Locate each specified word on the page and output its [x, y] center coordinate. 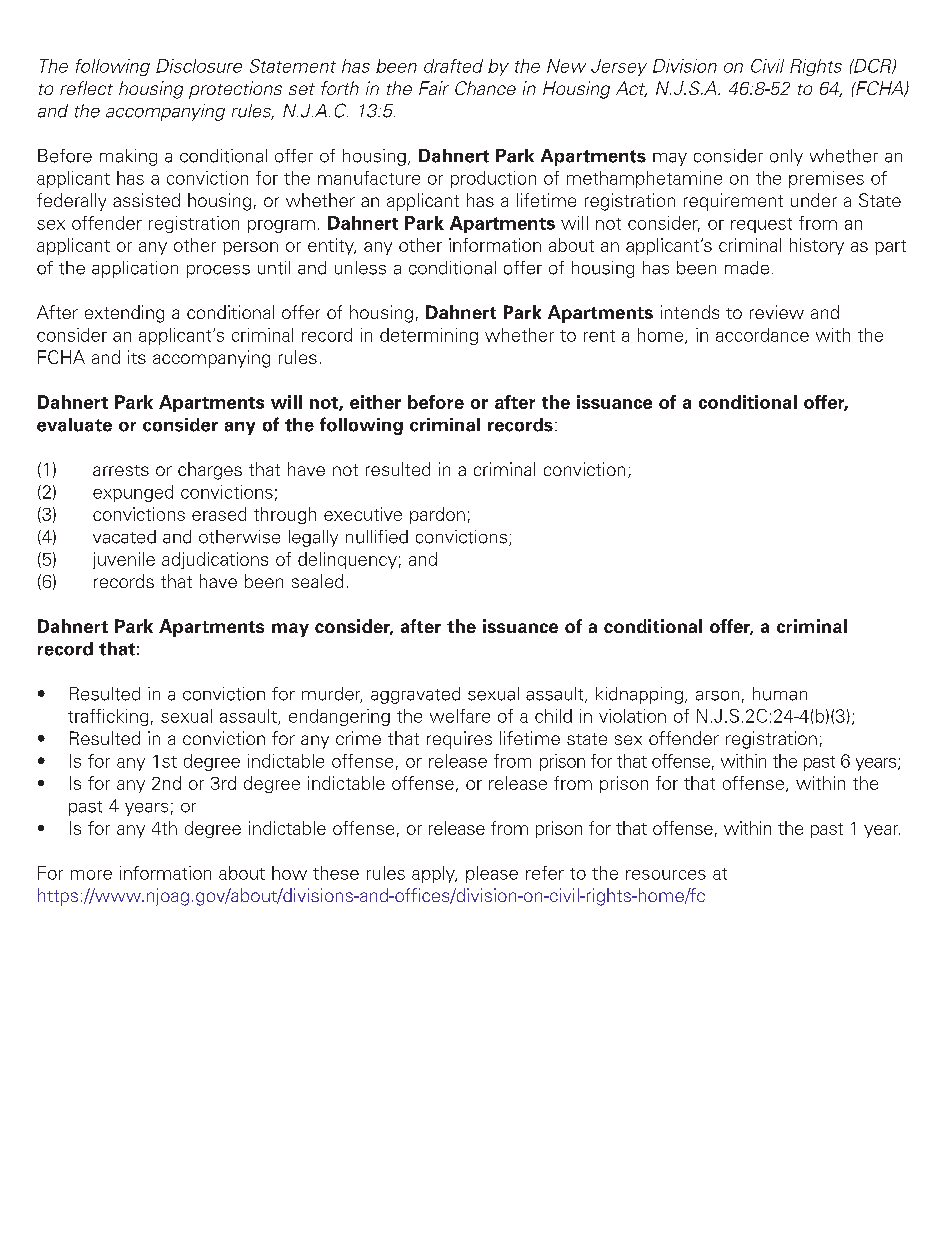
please [492, 874]
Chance [485, 88]
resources [666, 875]
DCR [873, 66]
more [91, 875]
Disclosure [199, 66]
